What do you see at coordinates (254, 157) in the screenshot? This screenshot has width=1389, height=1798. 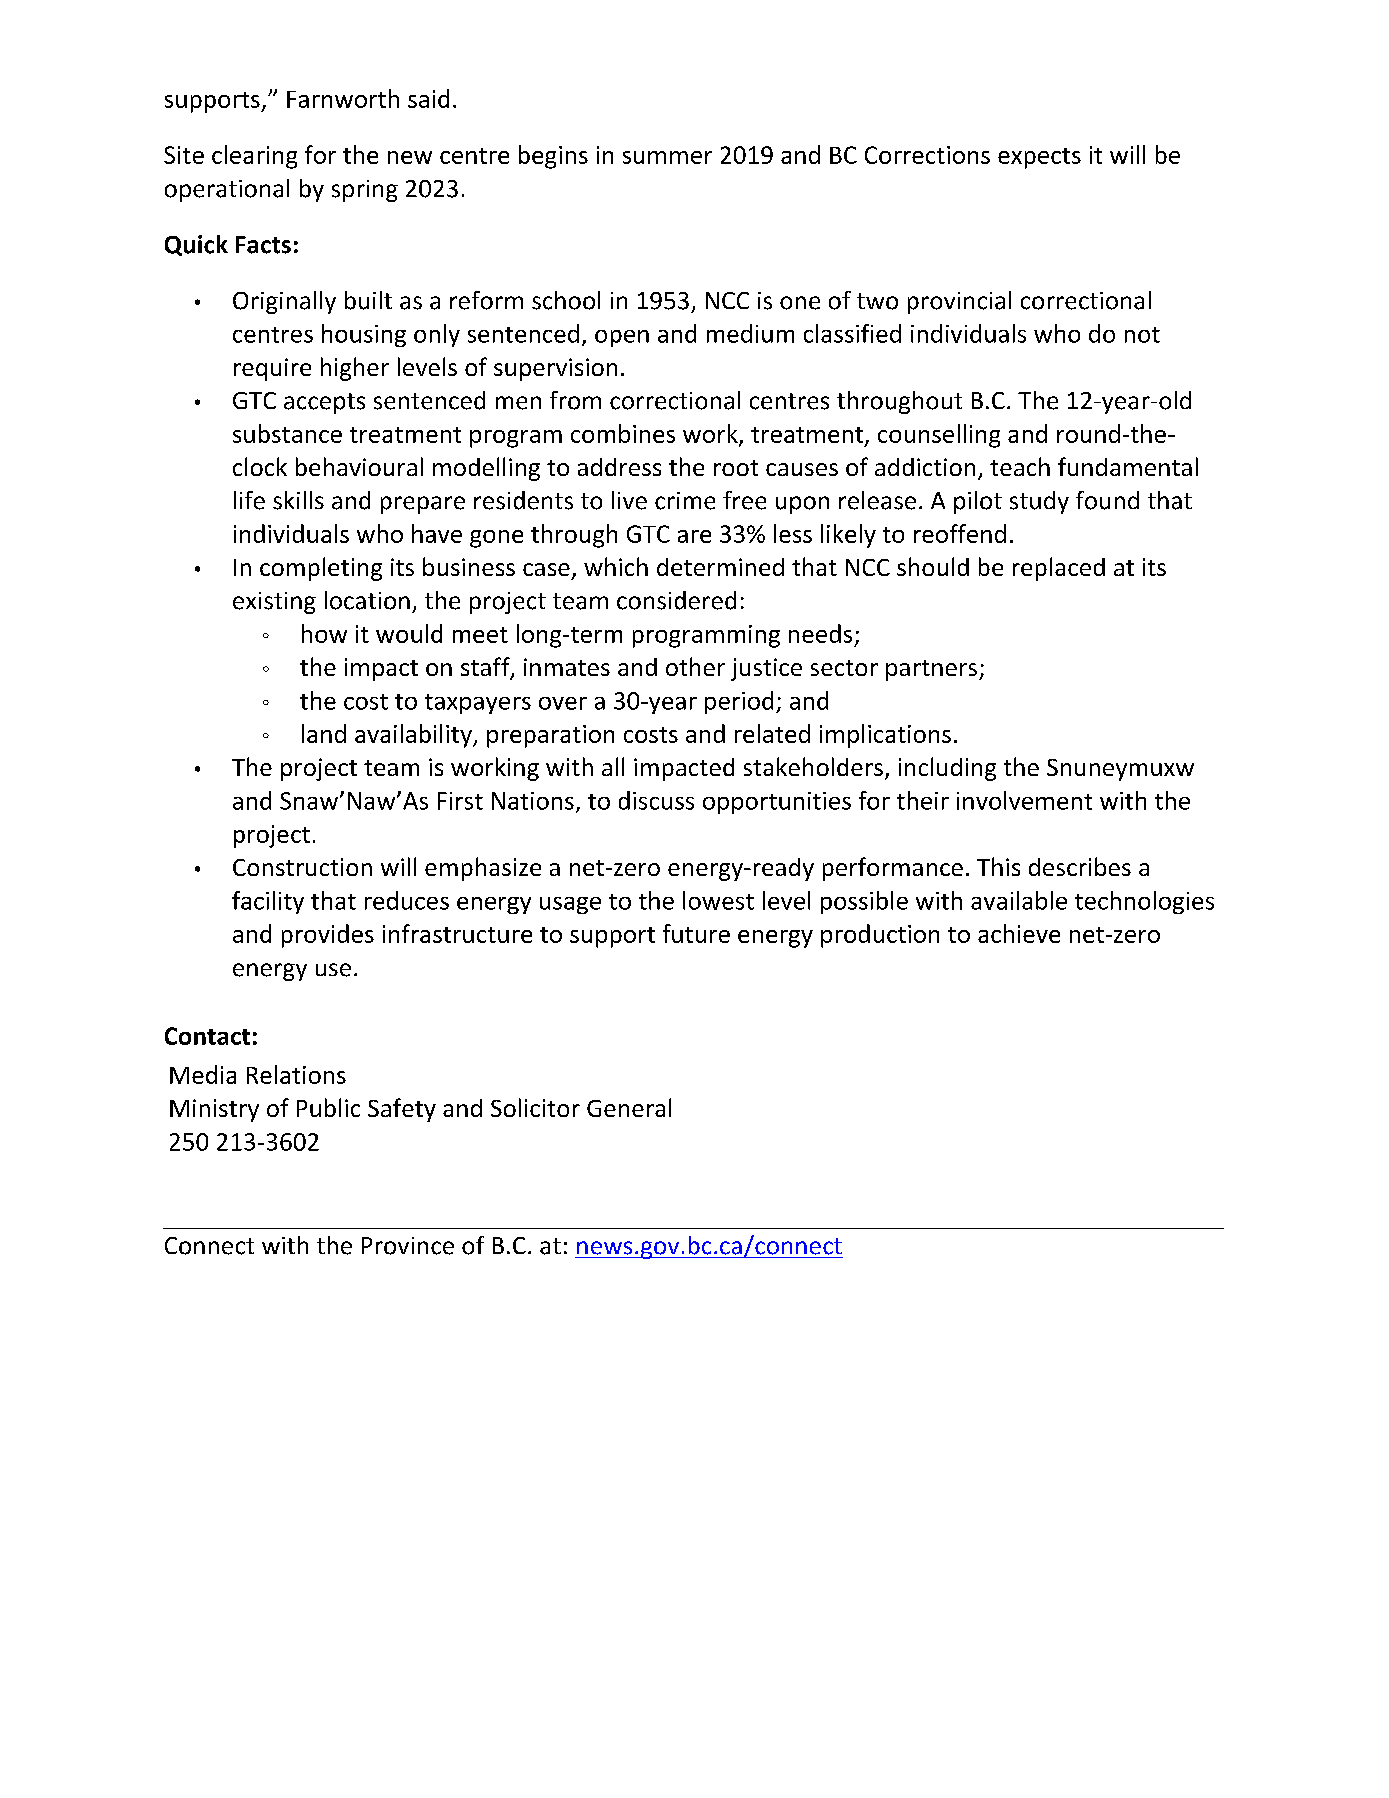 I see `clearing` at bounding box center [254, 157].
